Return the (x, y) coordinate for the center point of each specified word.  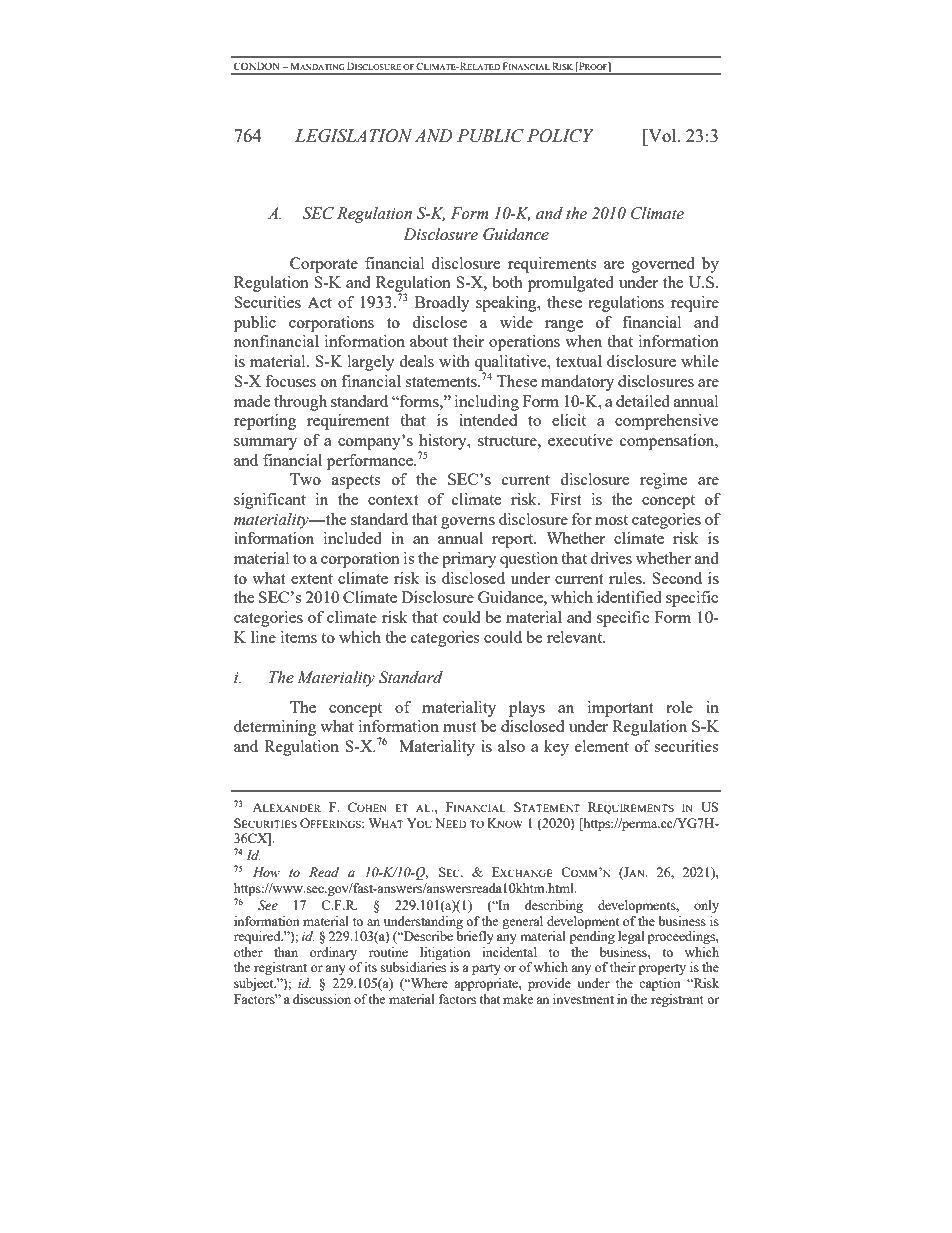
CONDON (258, 66)
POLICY (560, 136)
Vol (662, 135)
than (286, 952)
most (611, 520)
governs (468, 523)
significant (270, 501)
